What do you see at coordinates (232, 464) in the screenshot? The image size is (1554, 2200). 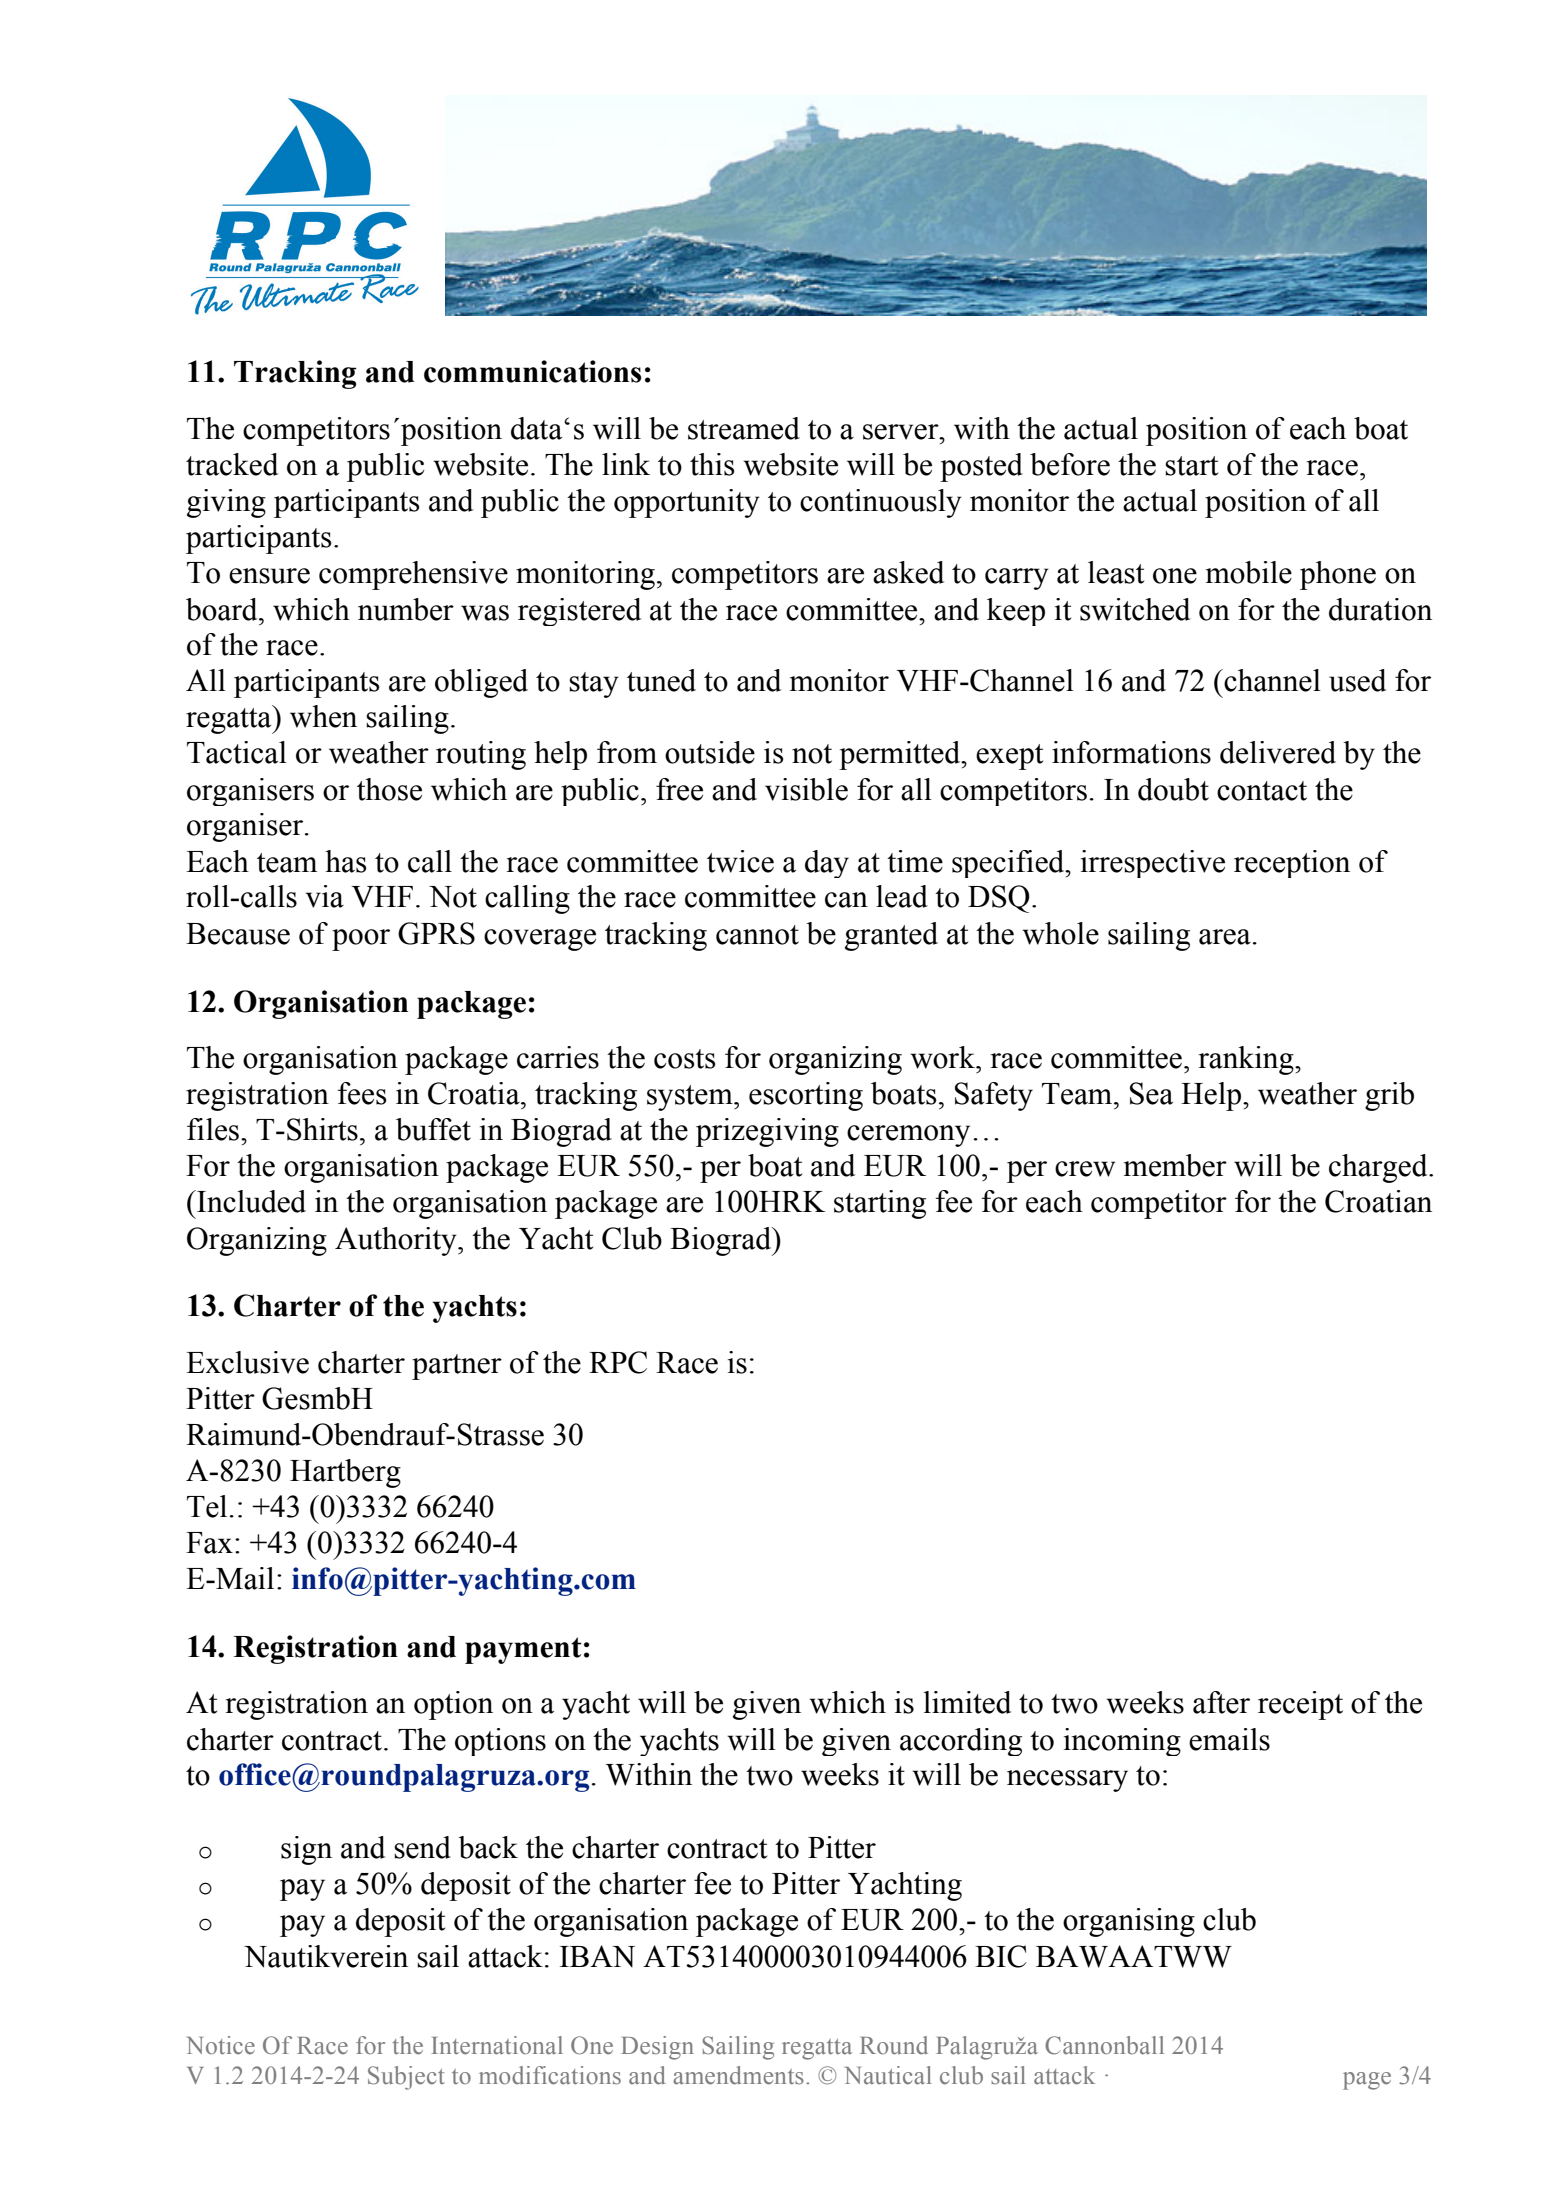 I see `tracked` at bounding box center [232, 464].
